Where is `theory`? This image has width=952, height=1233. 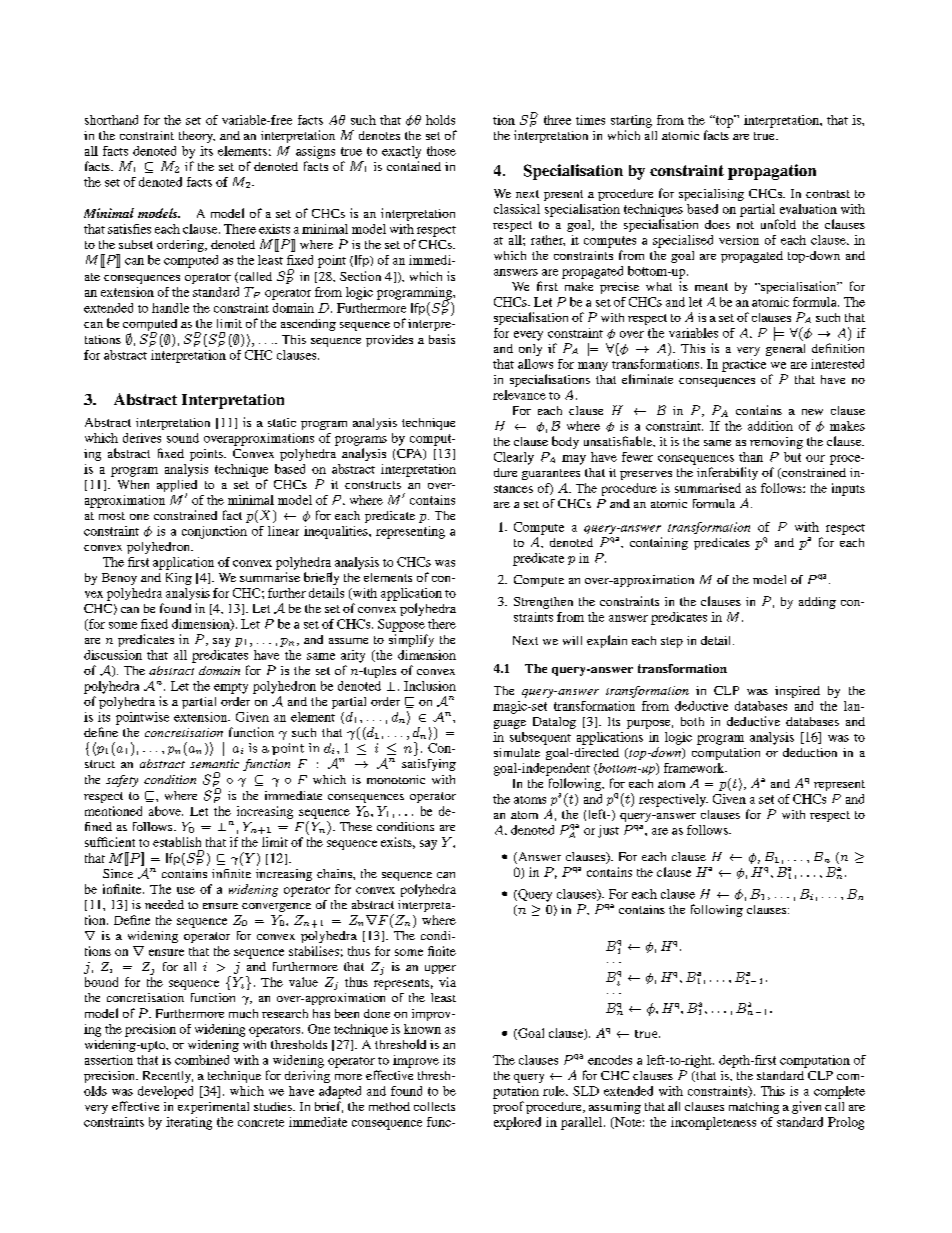 theory is located at coordinates (197, 137).
